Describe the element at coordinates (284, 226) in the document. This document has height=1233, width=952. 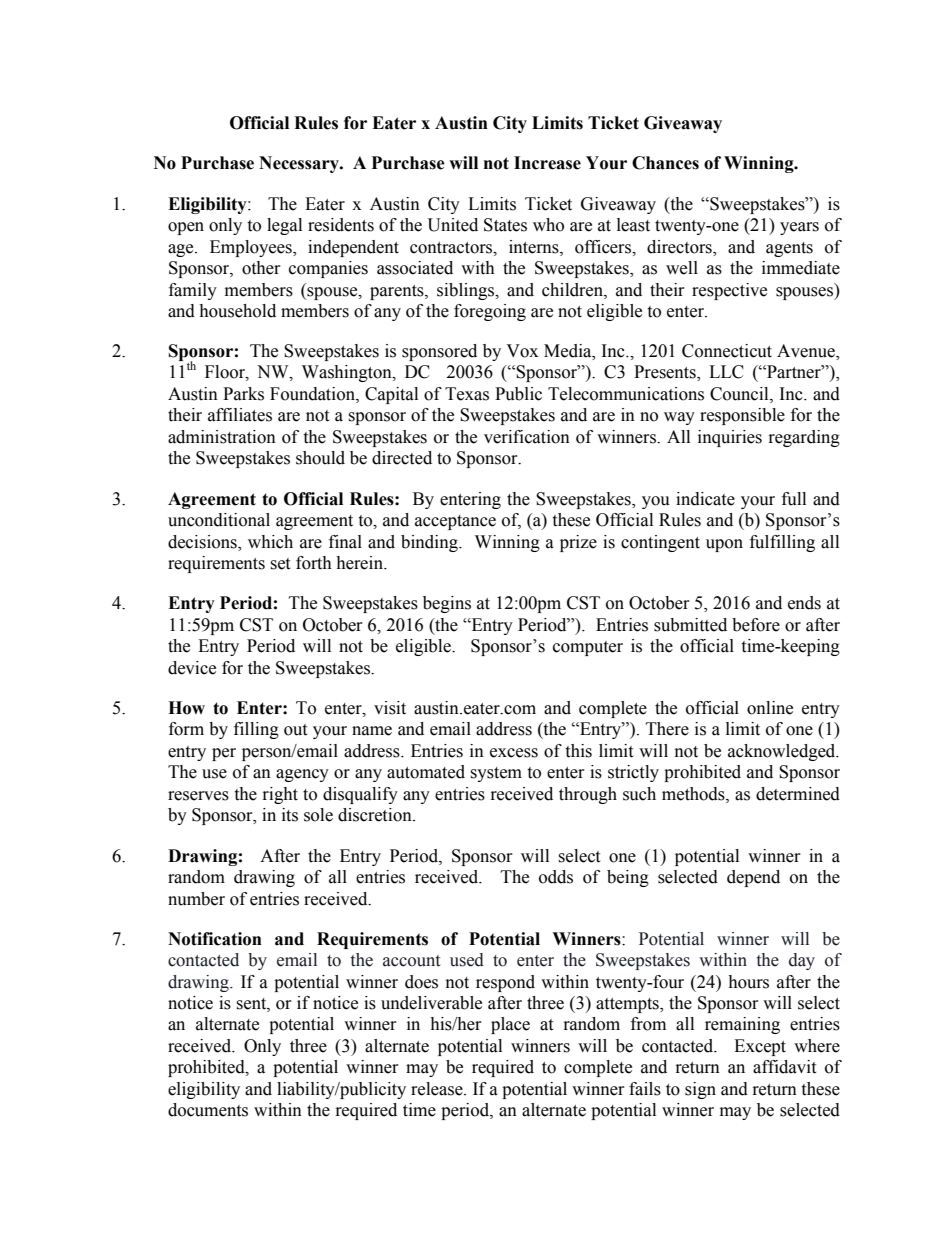
I see `legal` at that location.
